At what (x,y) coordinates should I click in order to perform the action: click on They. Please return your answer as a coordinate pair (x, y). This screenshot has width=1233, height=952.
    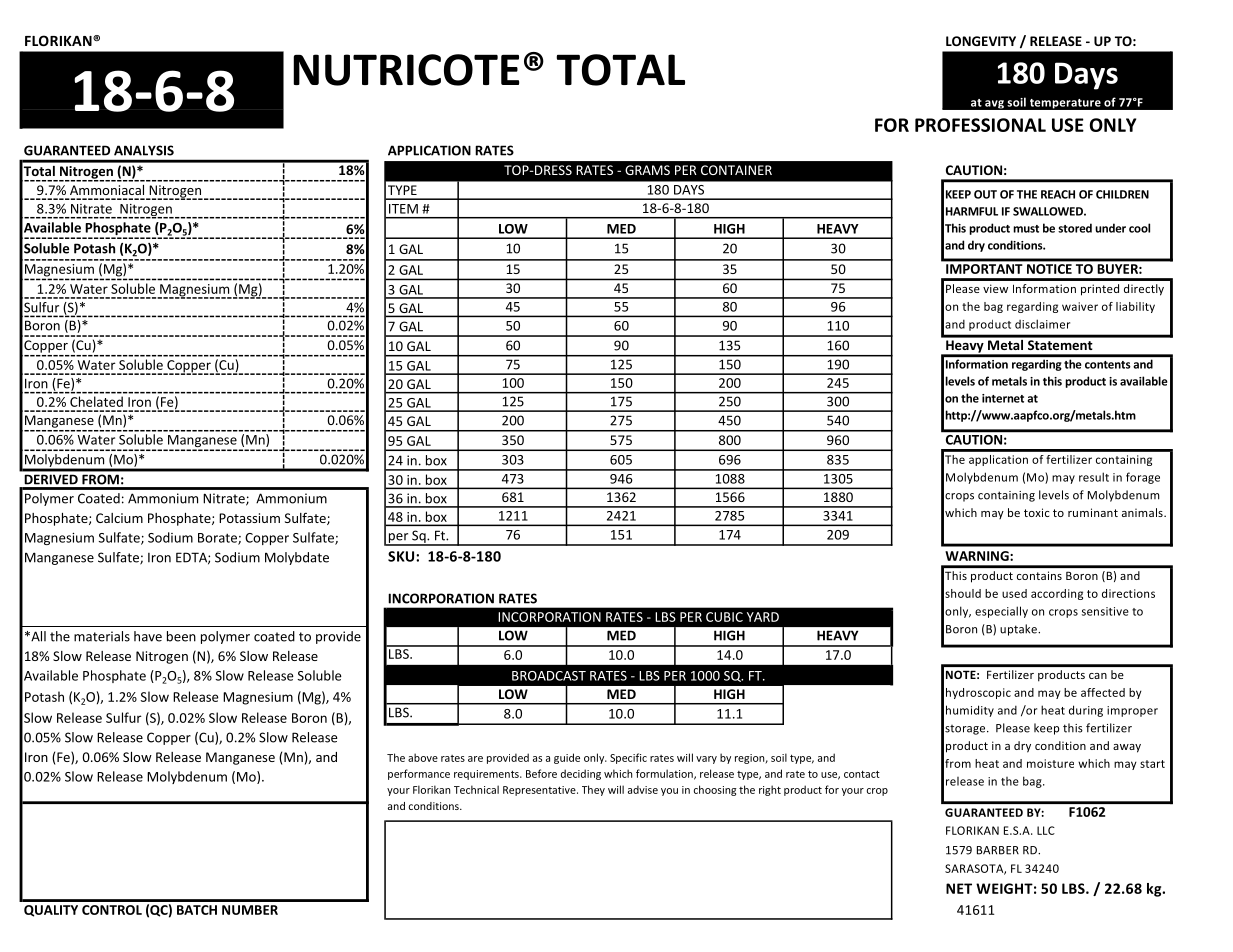
    Looking at the image, I should click on (593, 790).
